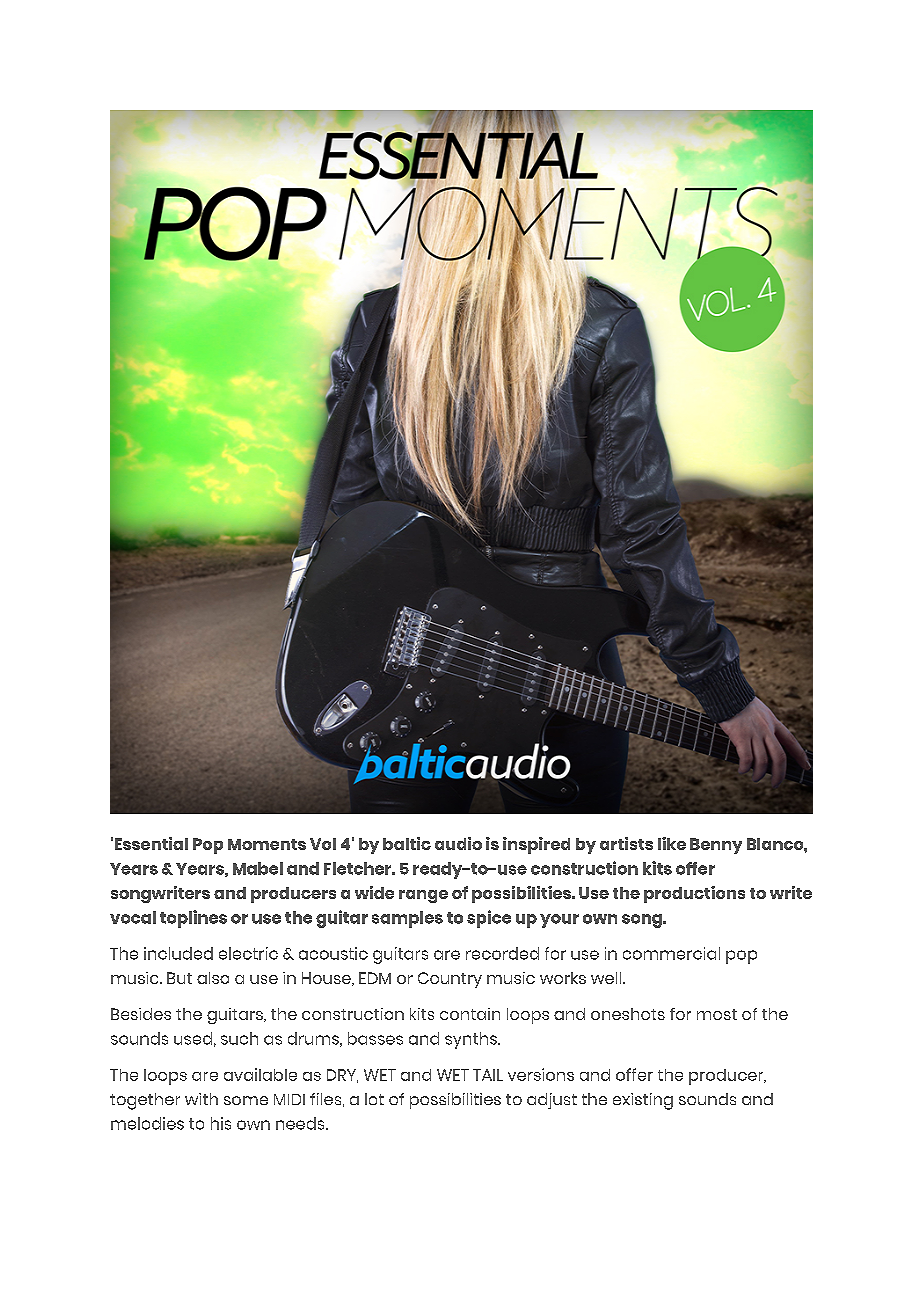 This screenshot has width=924, height=1308. What do you see at coordinates (502, 953) in the screenshot?
I see `recorded` at bounding box center [502, 953].
